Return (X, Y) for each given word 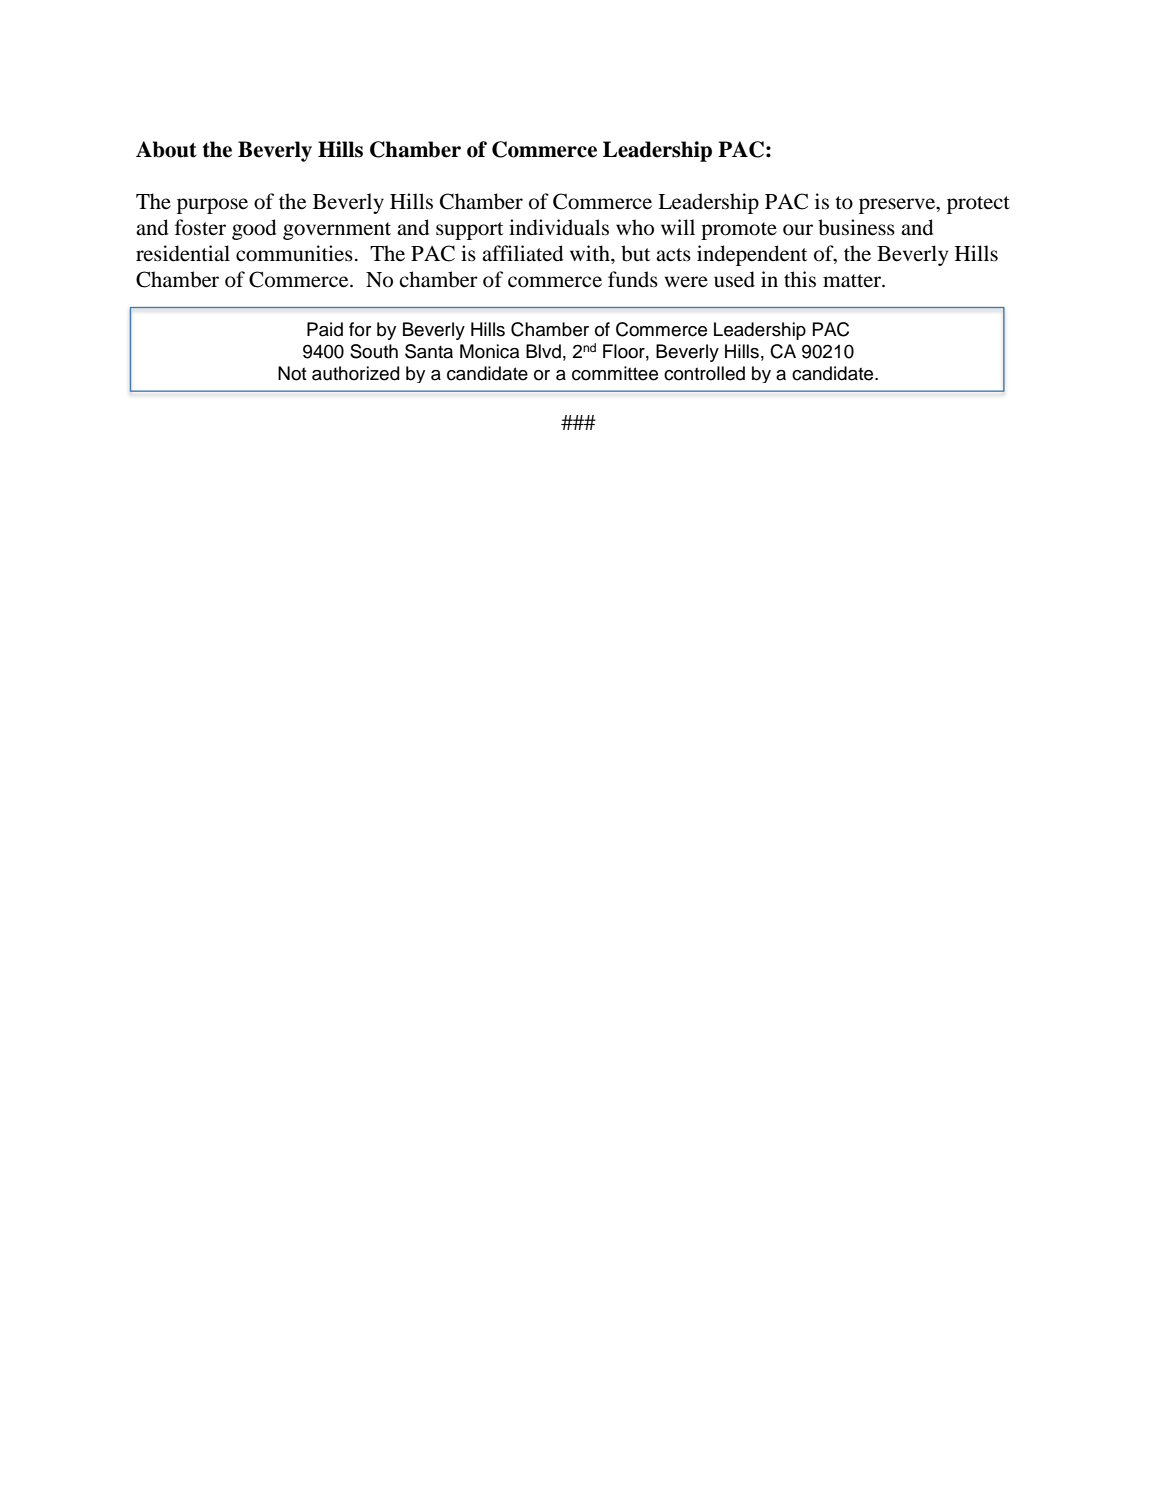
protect (978, 205)
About (166, 149)
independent (752, 255)
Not (292, 373)
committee (615, 373)
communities (294, 253)
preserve (898, 206)
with (591, 253)
